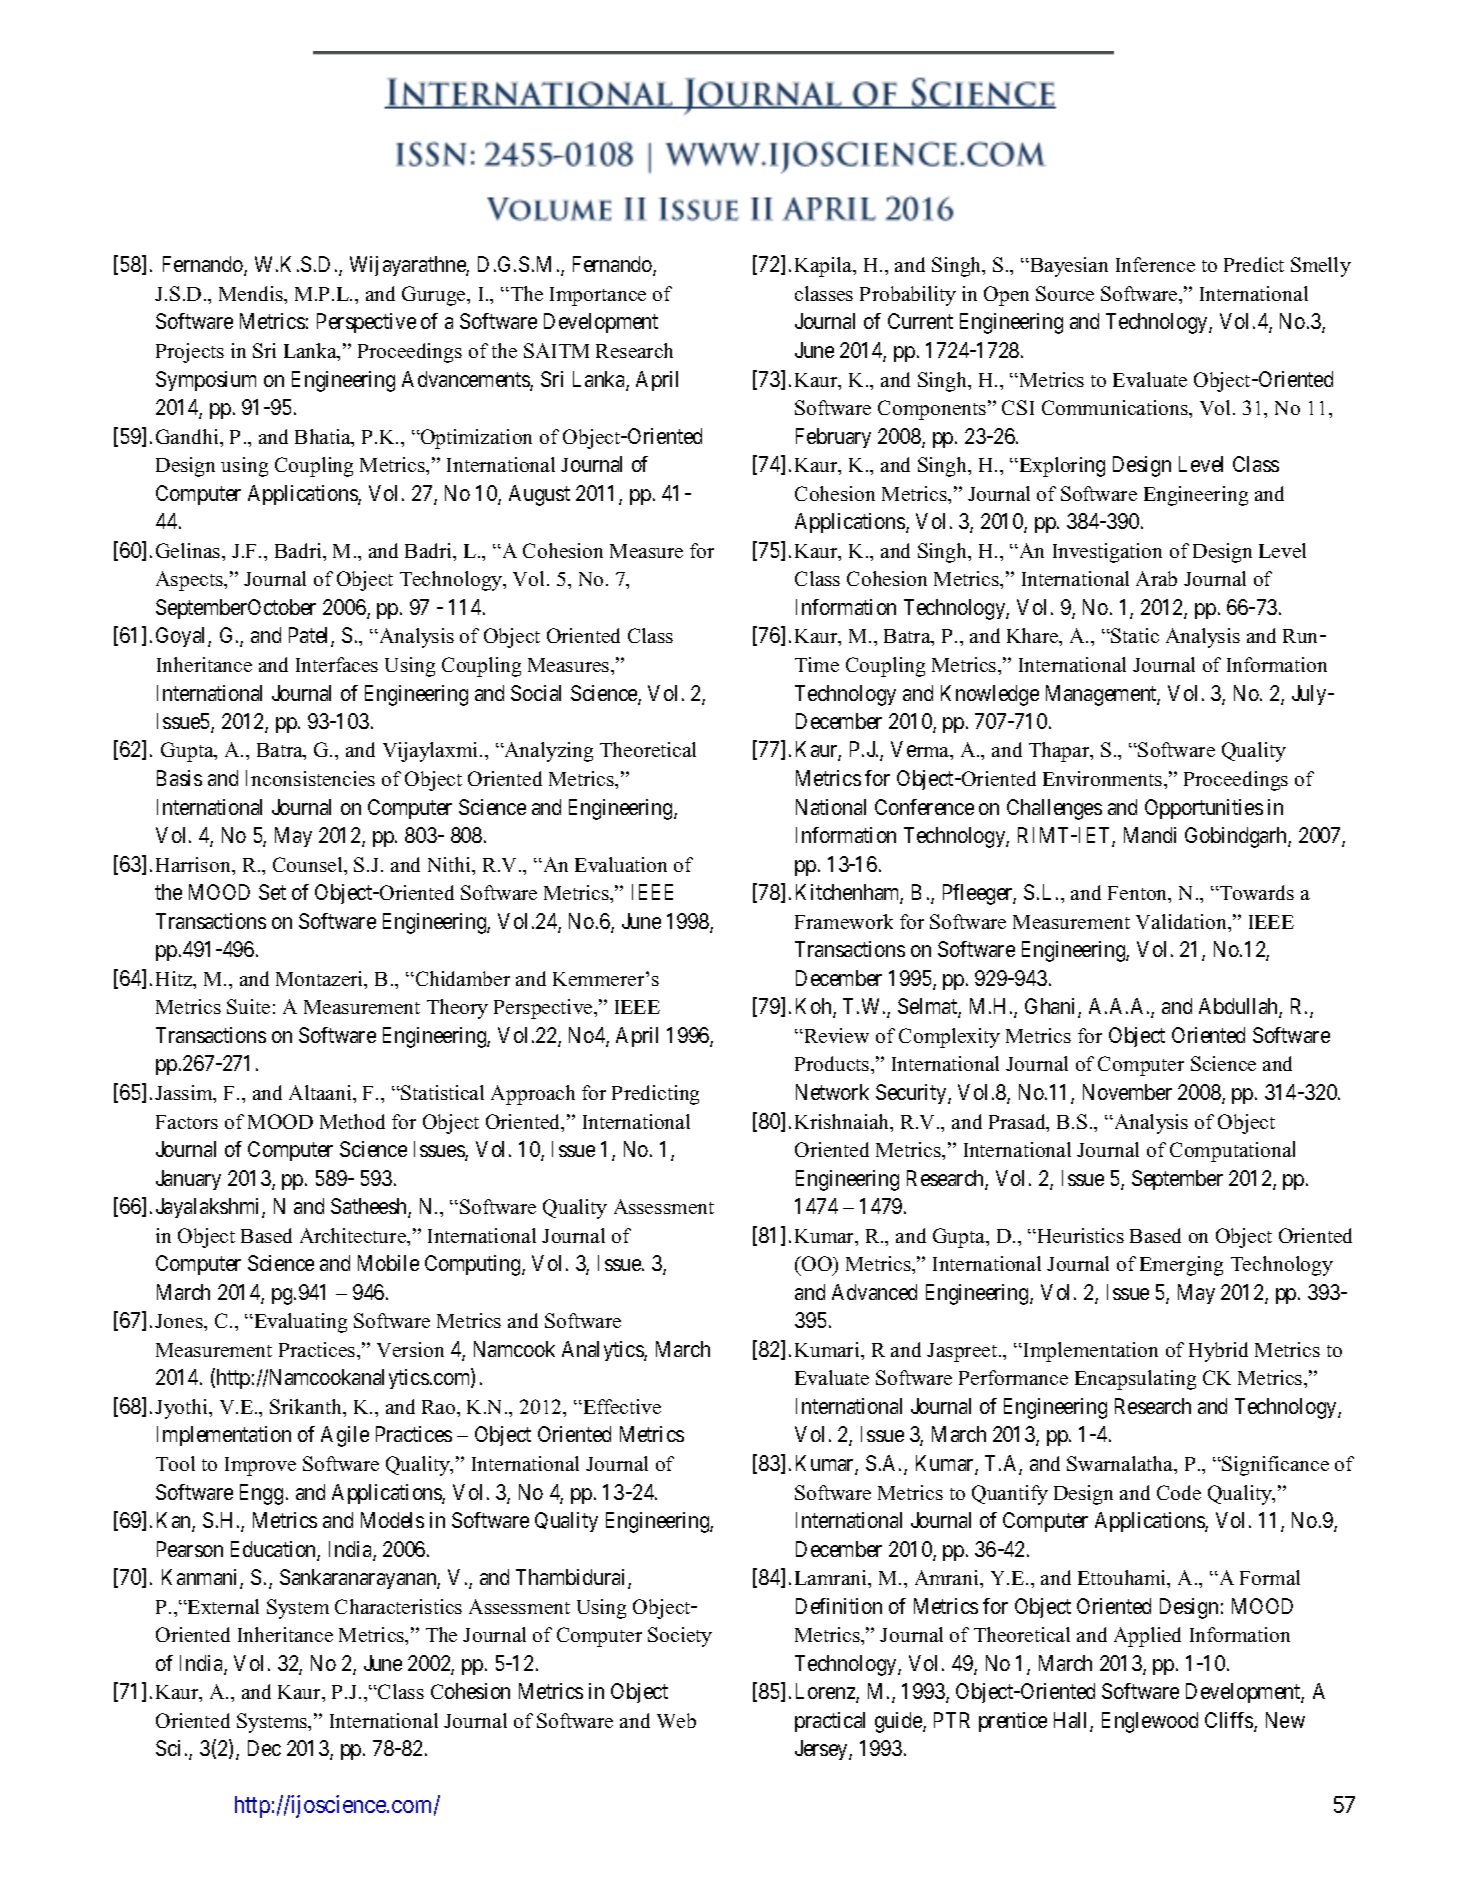  I want to click on Ghani, so click(1052, 1008).
